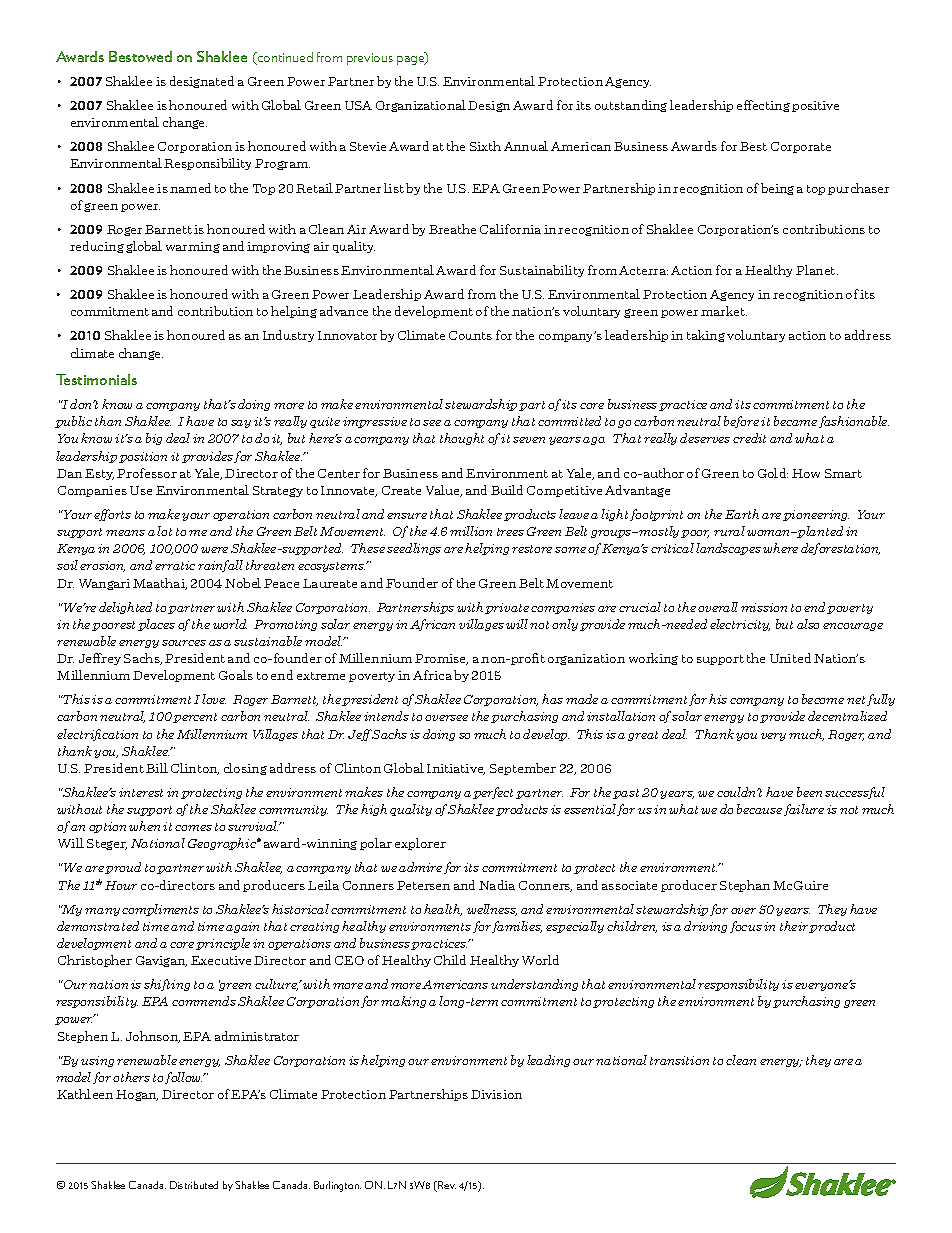 The height and width of the image is (1233, 952). Describe the element at coordinates (96, 379) in the image. I see `Testimonials` at that location.
